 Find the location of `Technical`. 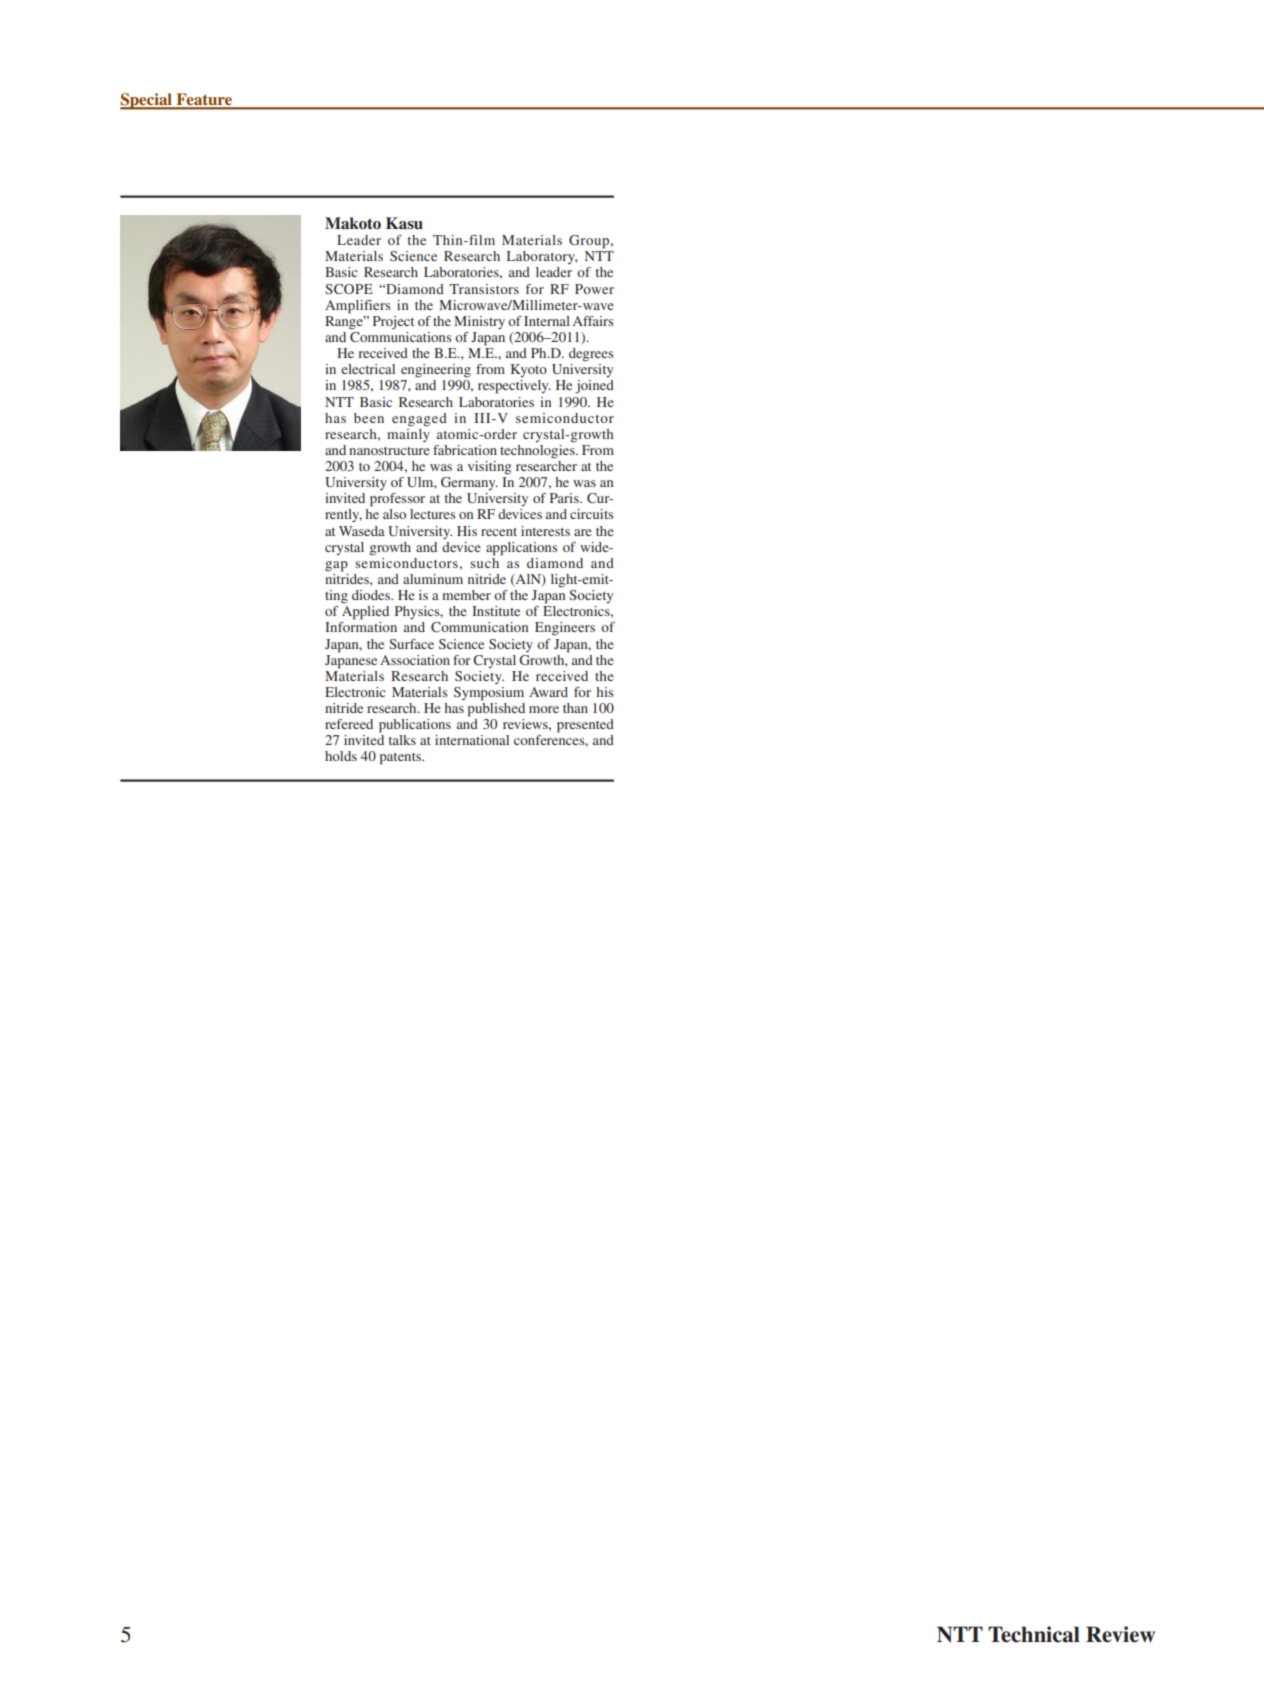

Technical is located at coordinates (1034, 1634).
